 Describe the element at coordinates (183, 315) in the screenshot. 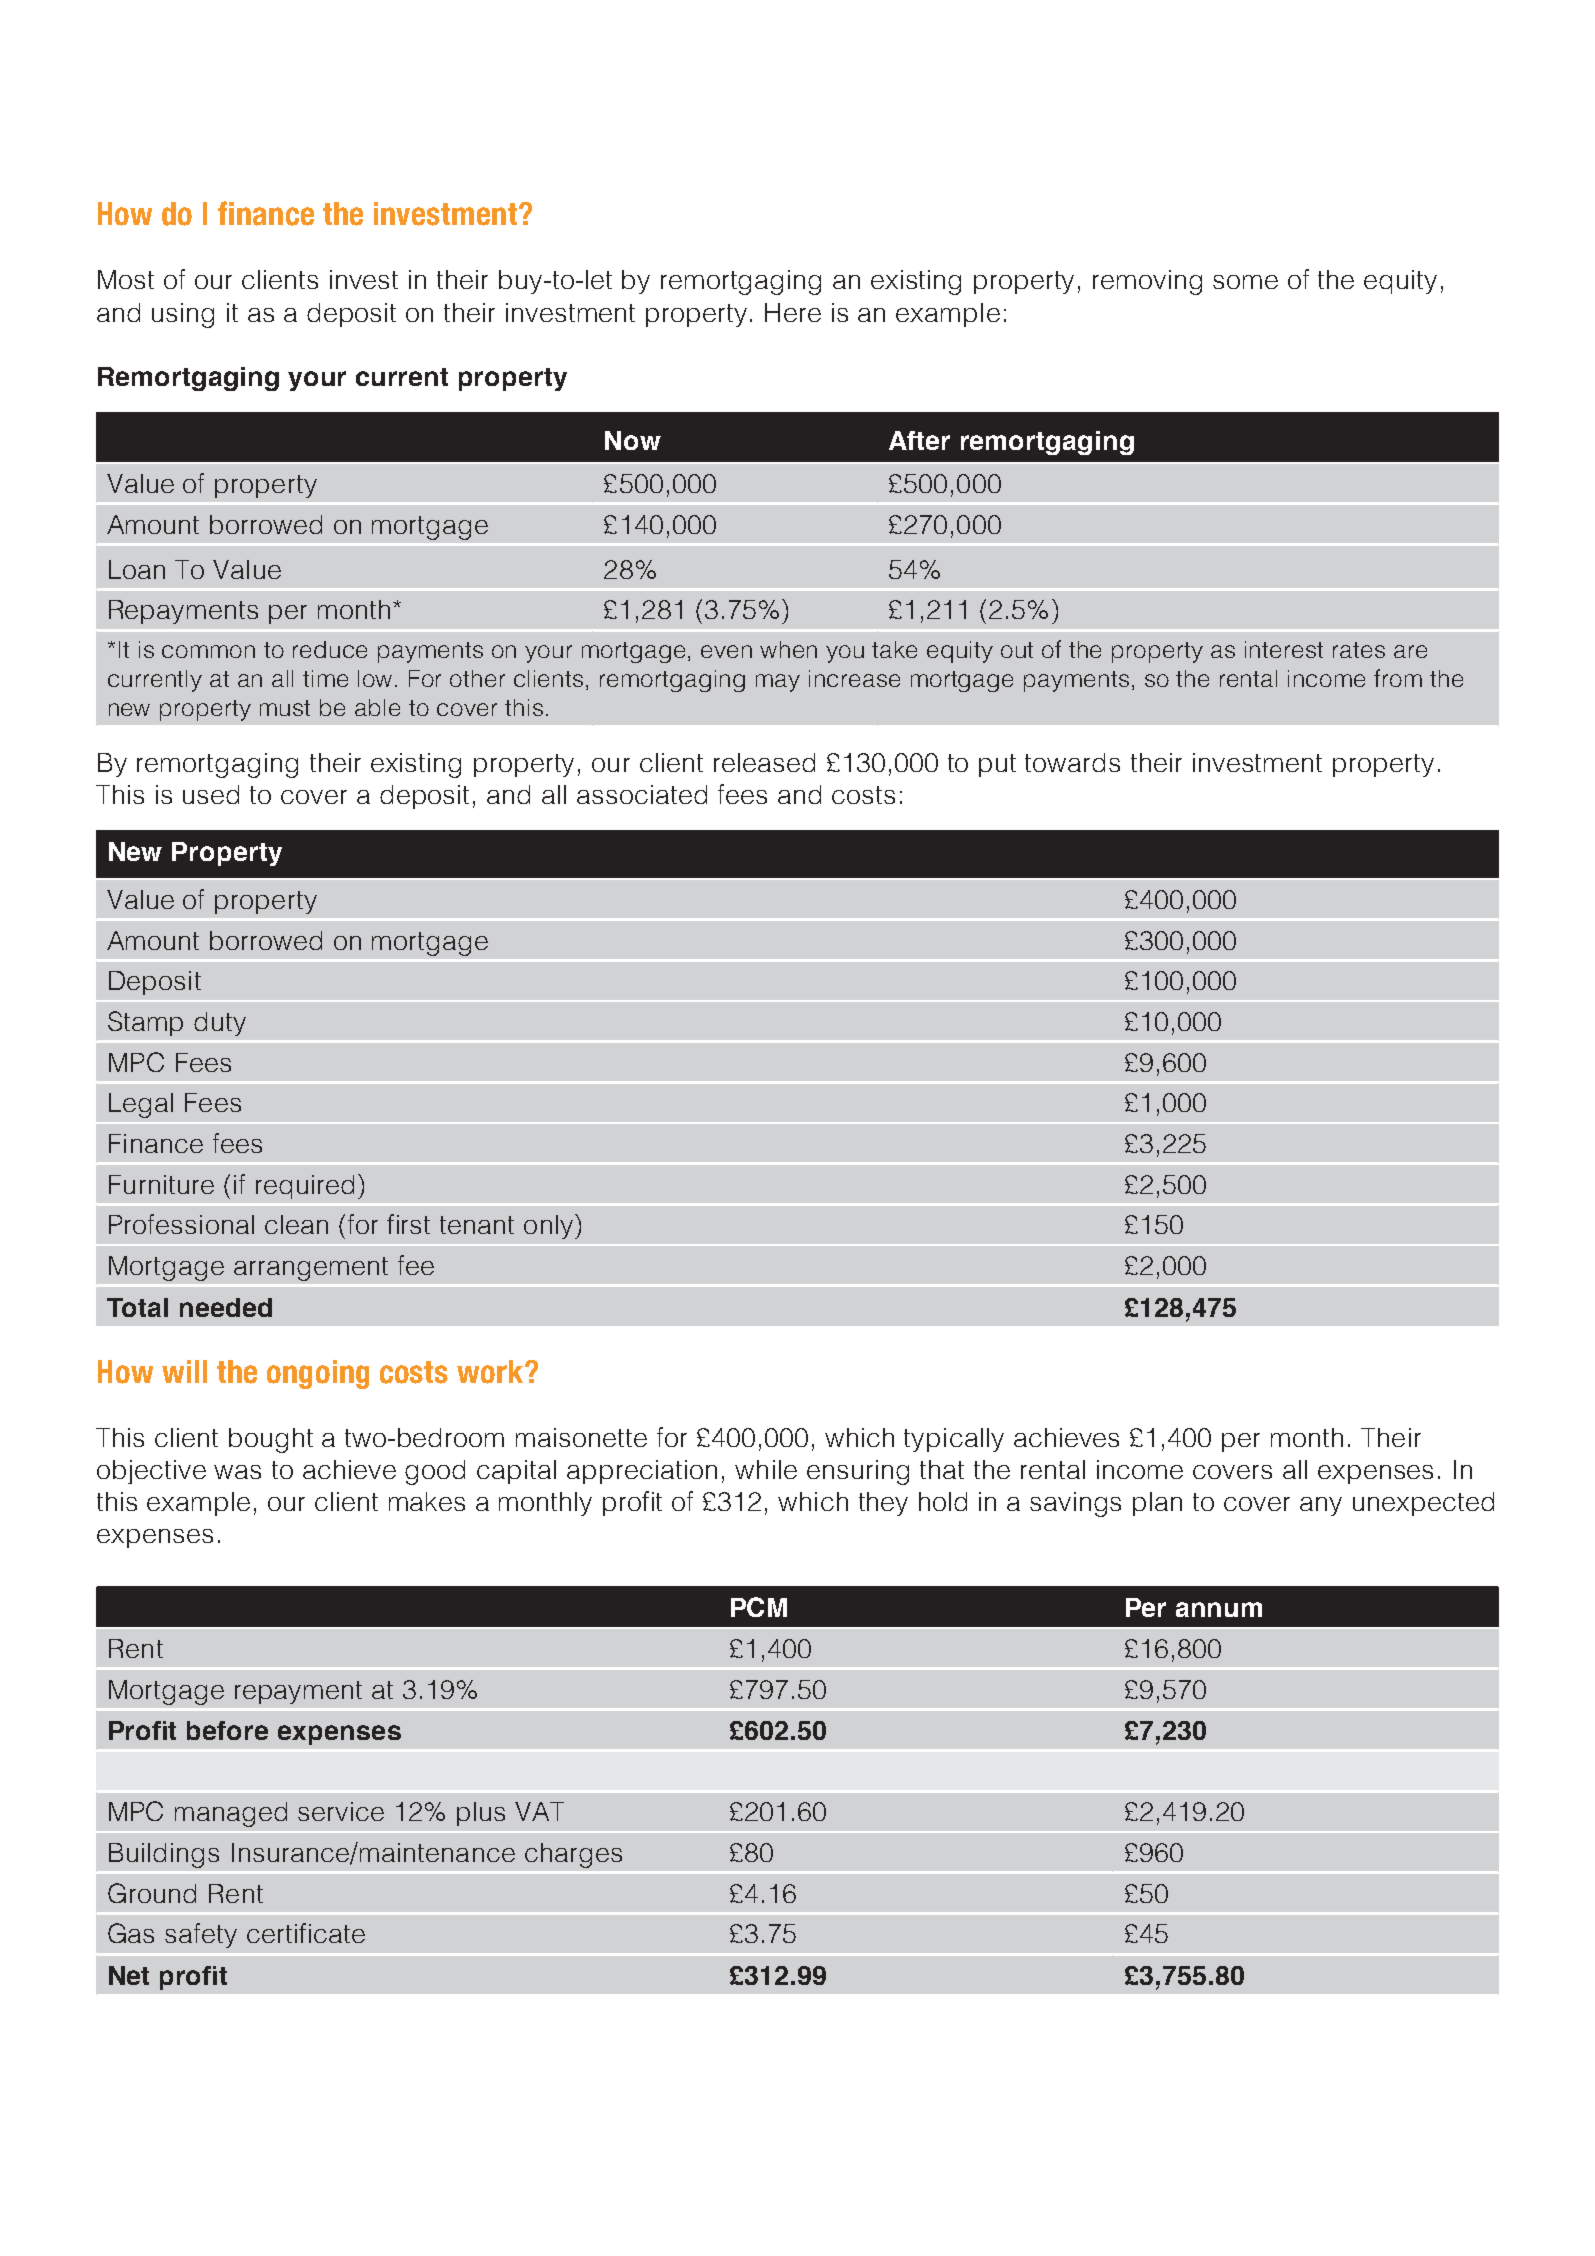

I see `using` at that location.
